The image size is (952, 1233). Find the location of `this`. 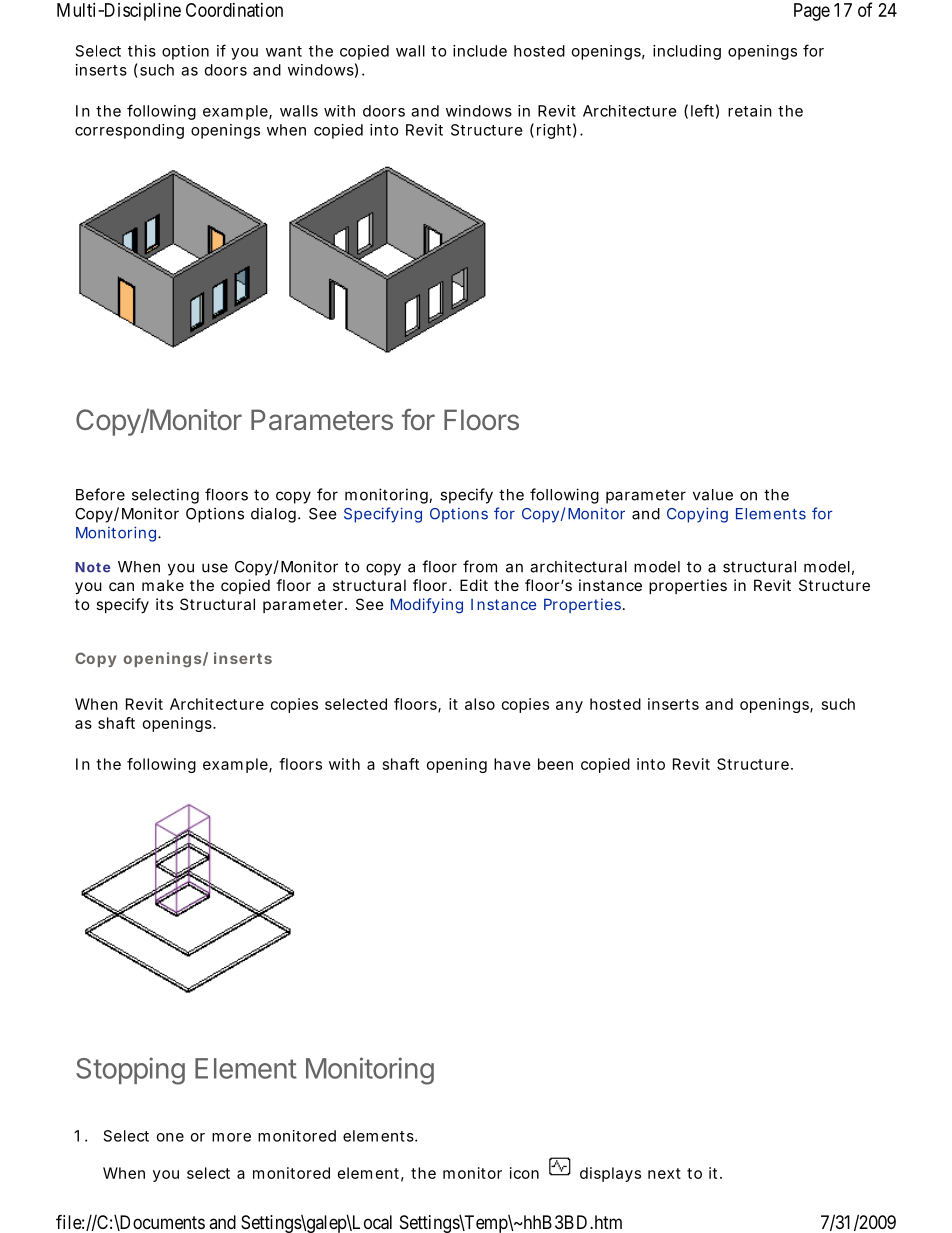

this is located at coordinates (142, 51).
